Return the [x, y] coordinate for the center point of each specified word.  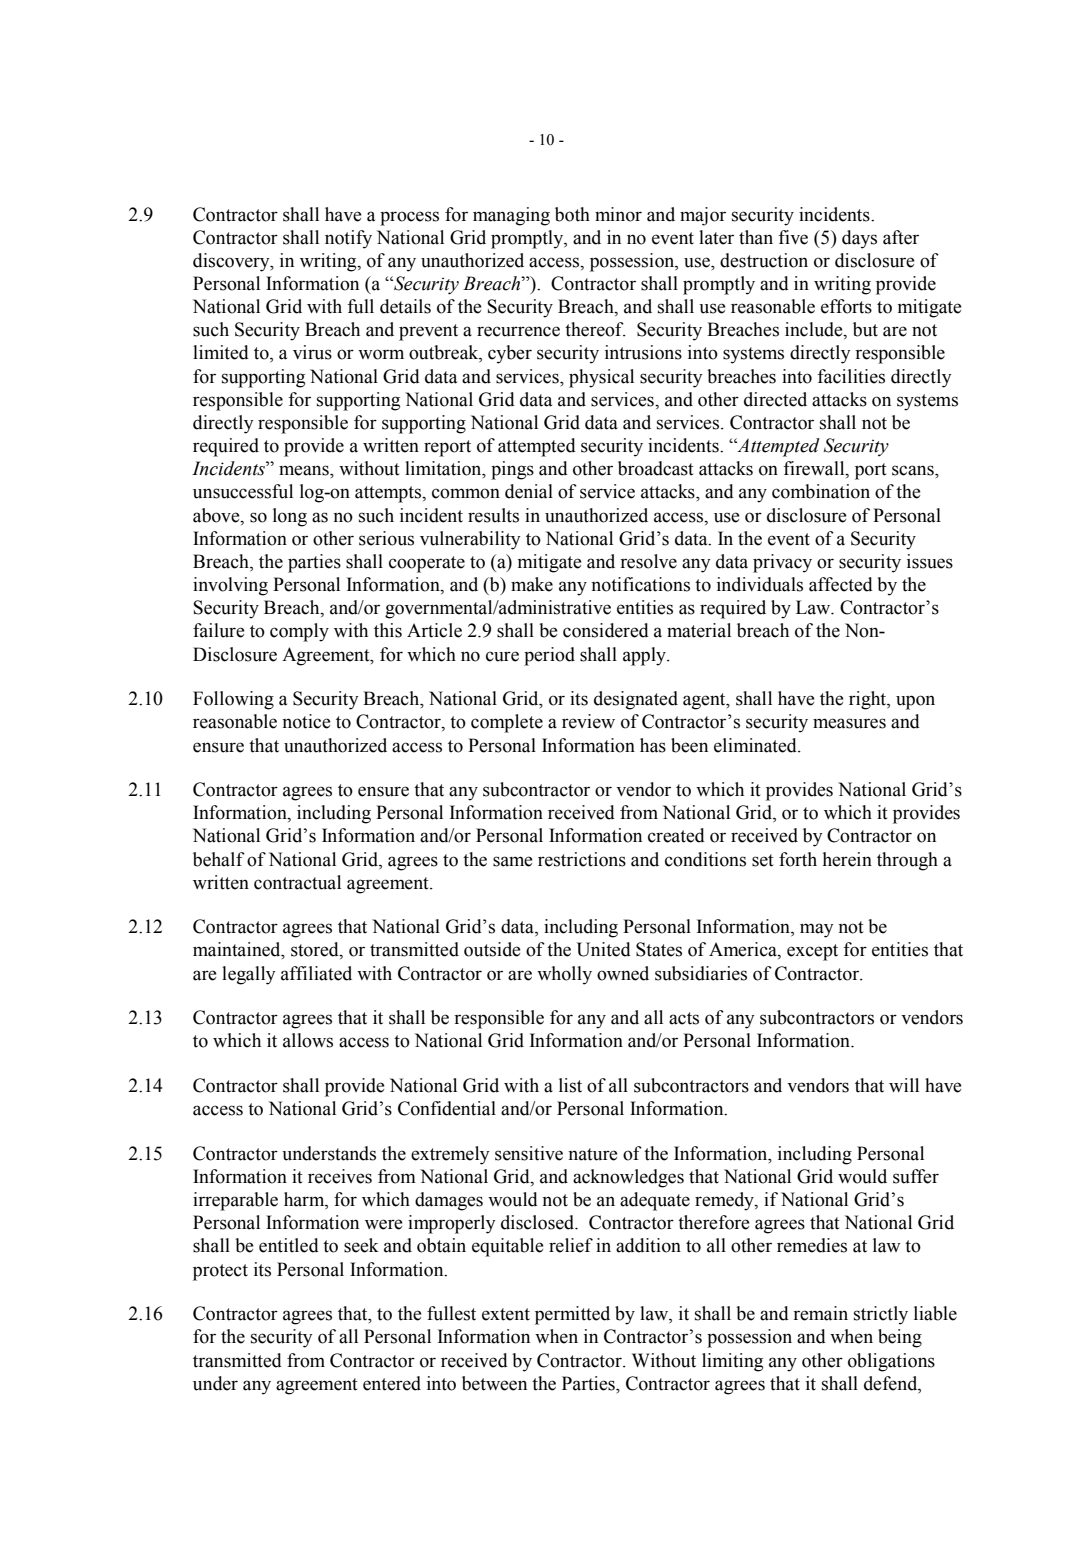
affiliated [316, 973]
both [572, 214]
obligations [891, 1362]
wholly [564, 975]
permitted [572, 1315]
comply [299, 632]
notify [348, 239]
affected [841, 584]
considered [606, 630]
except [812, 952]
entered [392, 1383]
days [859, 239]
